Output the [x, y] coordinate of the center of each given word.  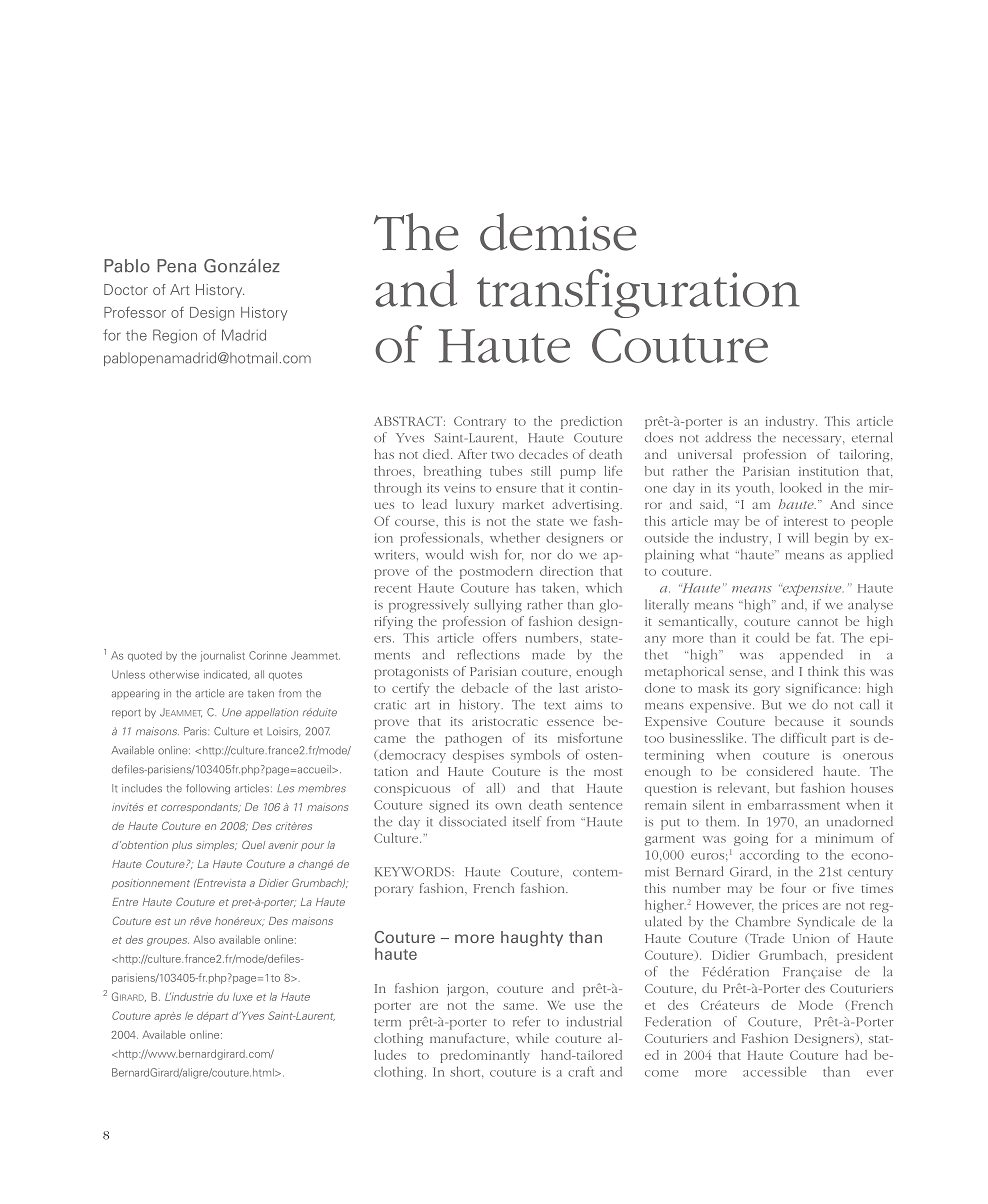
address [728, 437]
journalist [223, 656]
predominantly [485, 1056]
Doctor [126, 289]
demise [558, 232]
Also [204, 940]
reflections [488, 654]
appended [811, 656]
